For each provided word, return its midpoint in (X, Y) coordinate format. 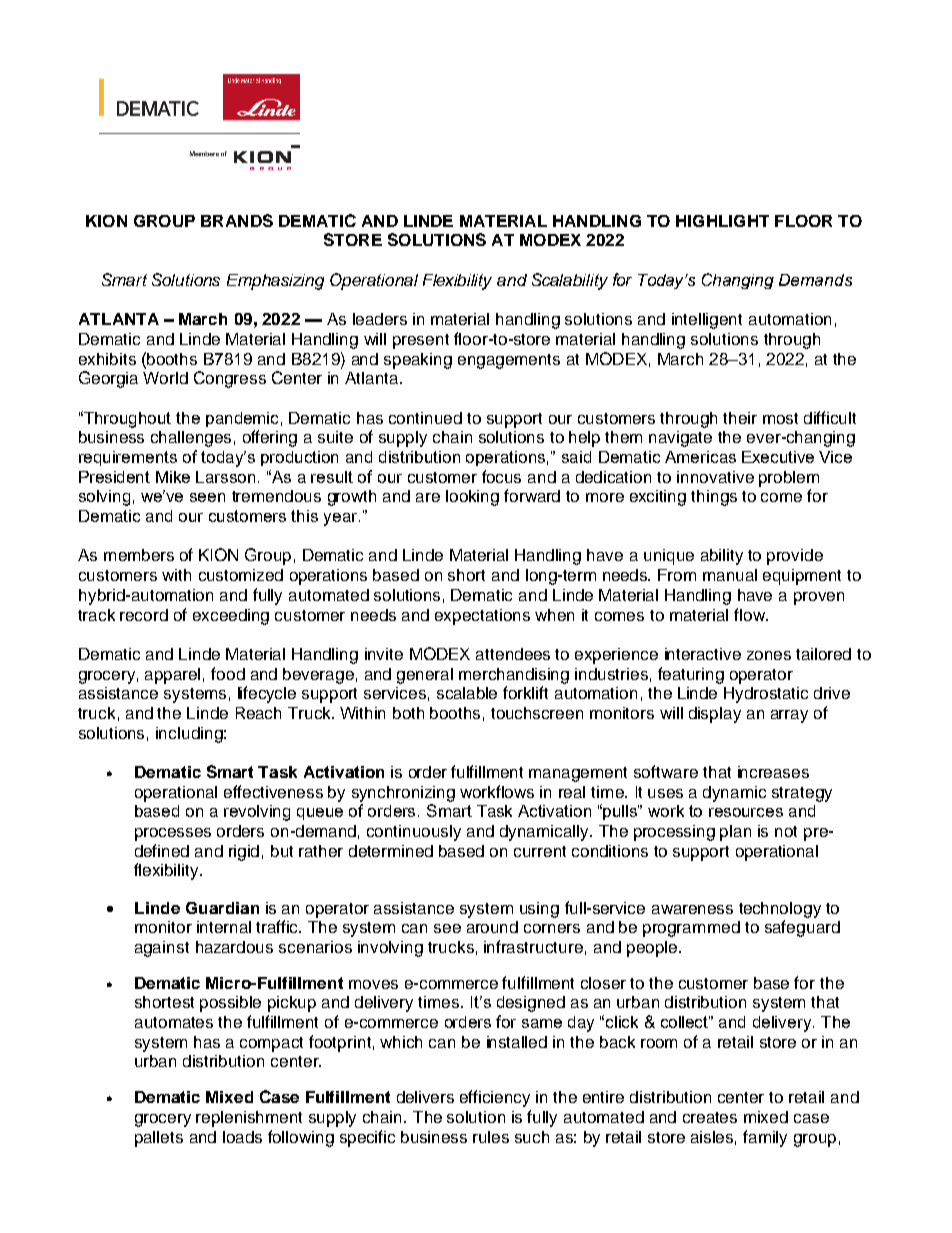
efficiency (495, 1098)
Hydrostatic (766, 695)
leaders (380, 319)
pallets (159, 1139)
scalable (467, 693)
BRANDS (237, 220)
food (228, 673)
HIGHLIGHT (722, 221)
